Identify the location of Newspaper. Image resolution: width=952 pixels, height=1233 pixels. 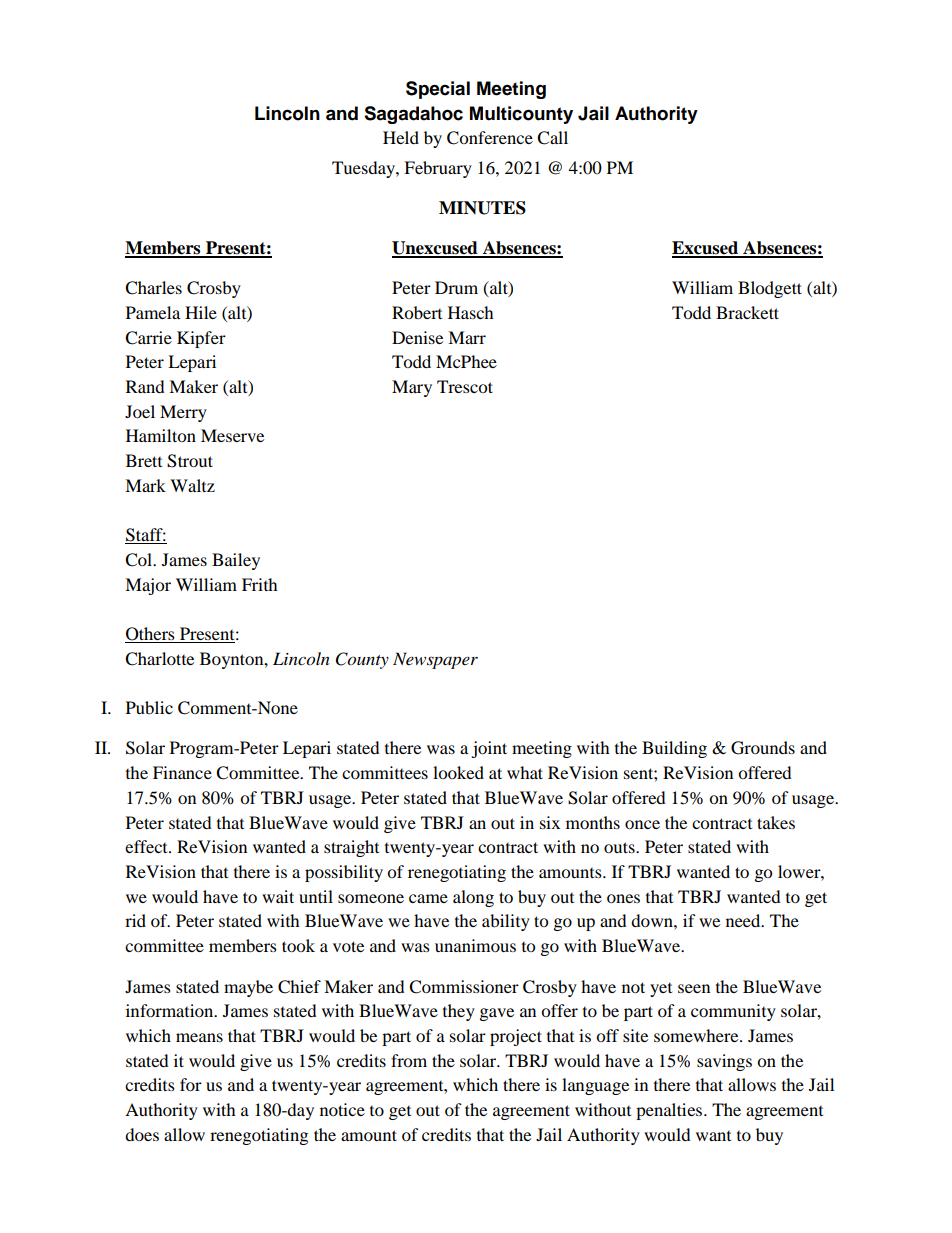
(435, 660).
